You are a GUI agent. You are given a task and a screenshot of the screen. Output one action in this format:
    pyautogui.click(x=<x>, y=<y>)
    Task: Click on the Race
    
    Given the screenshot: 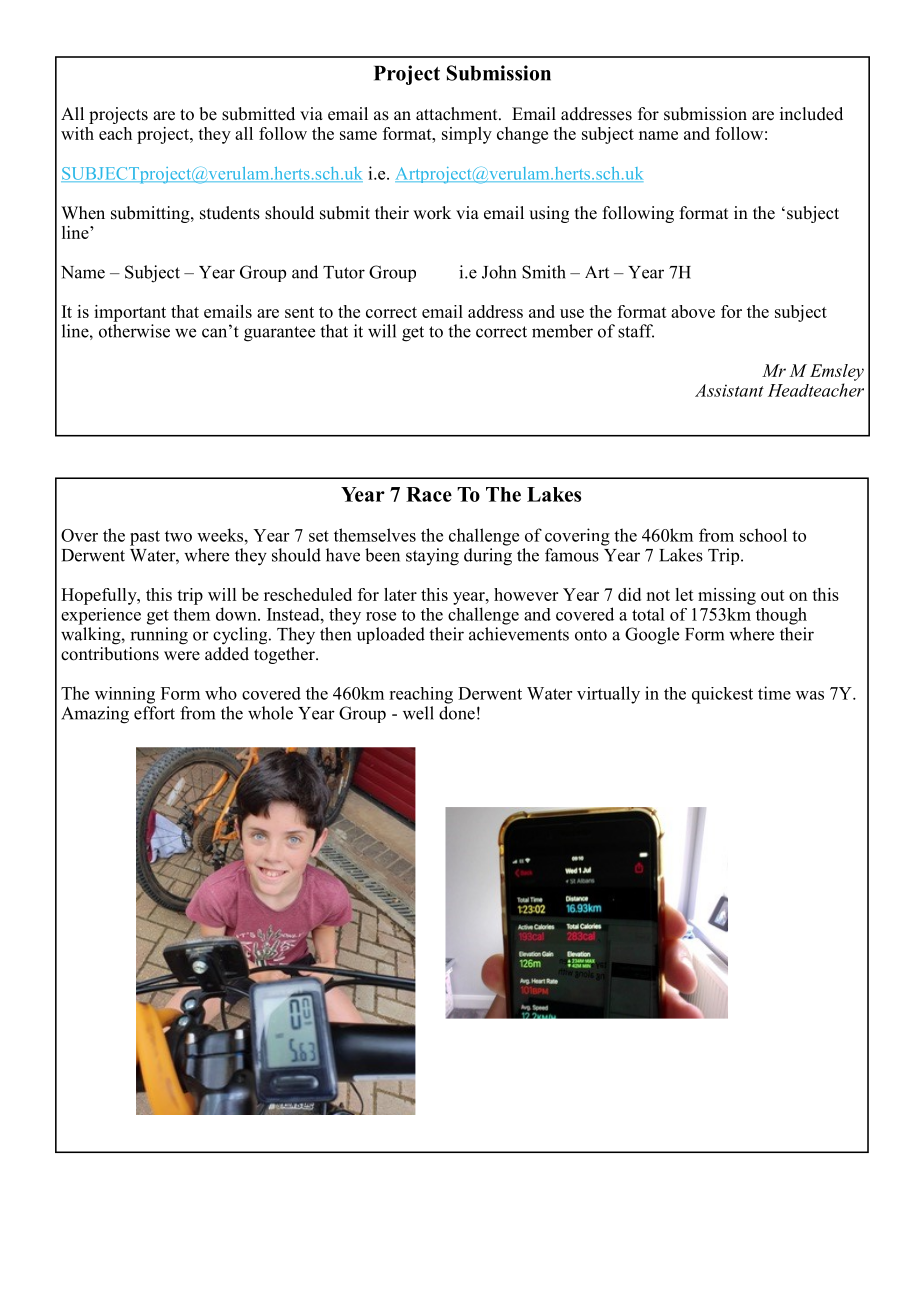 What is the action you would take?
    pyautogui.click(x=429, y=494)
